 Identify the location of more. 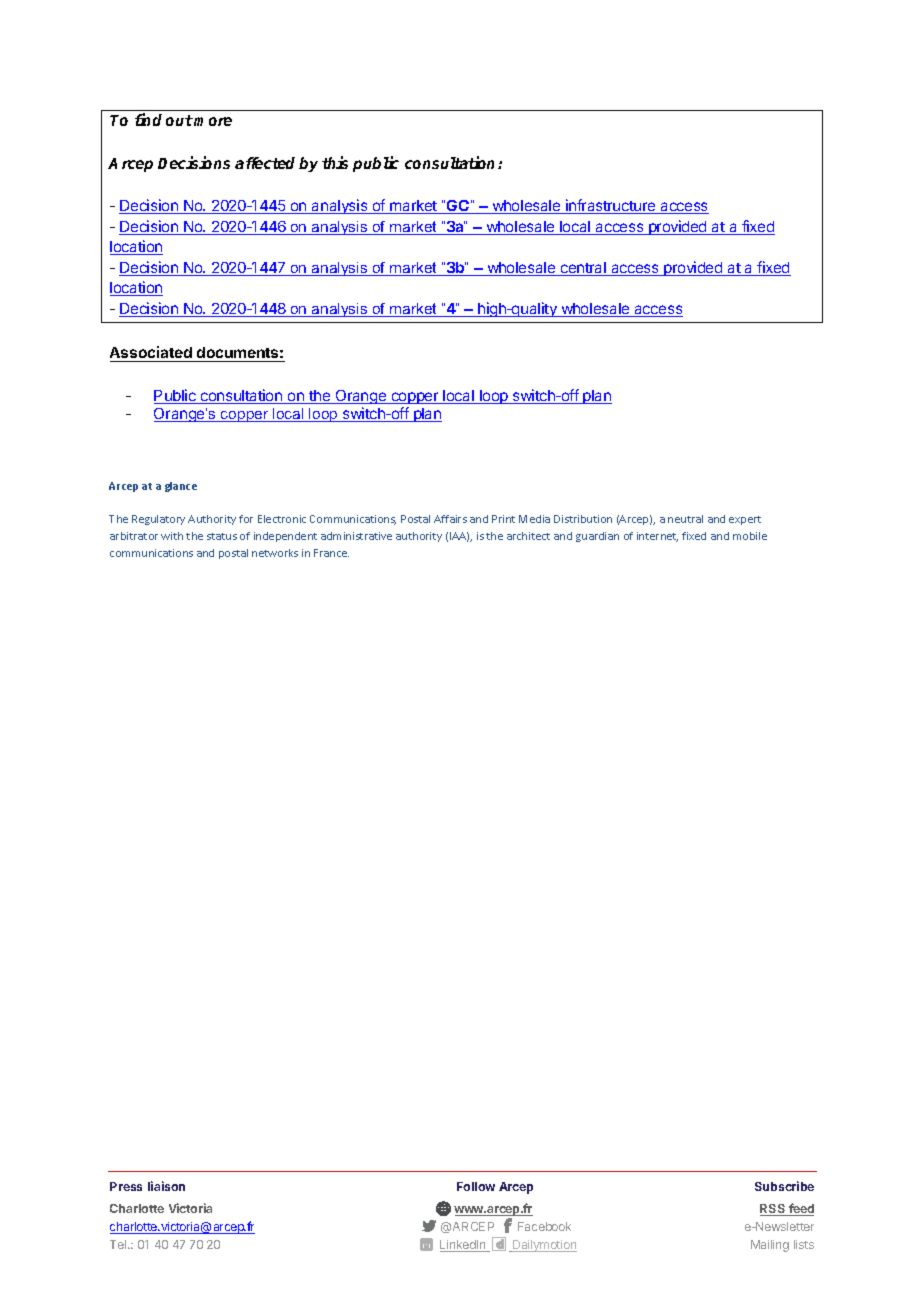
(213, 121).
